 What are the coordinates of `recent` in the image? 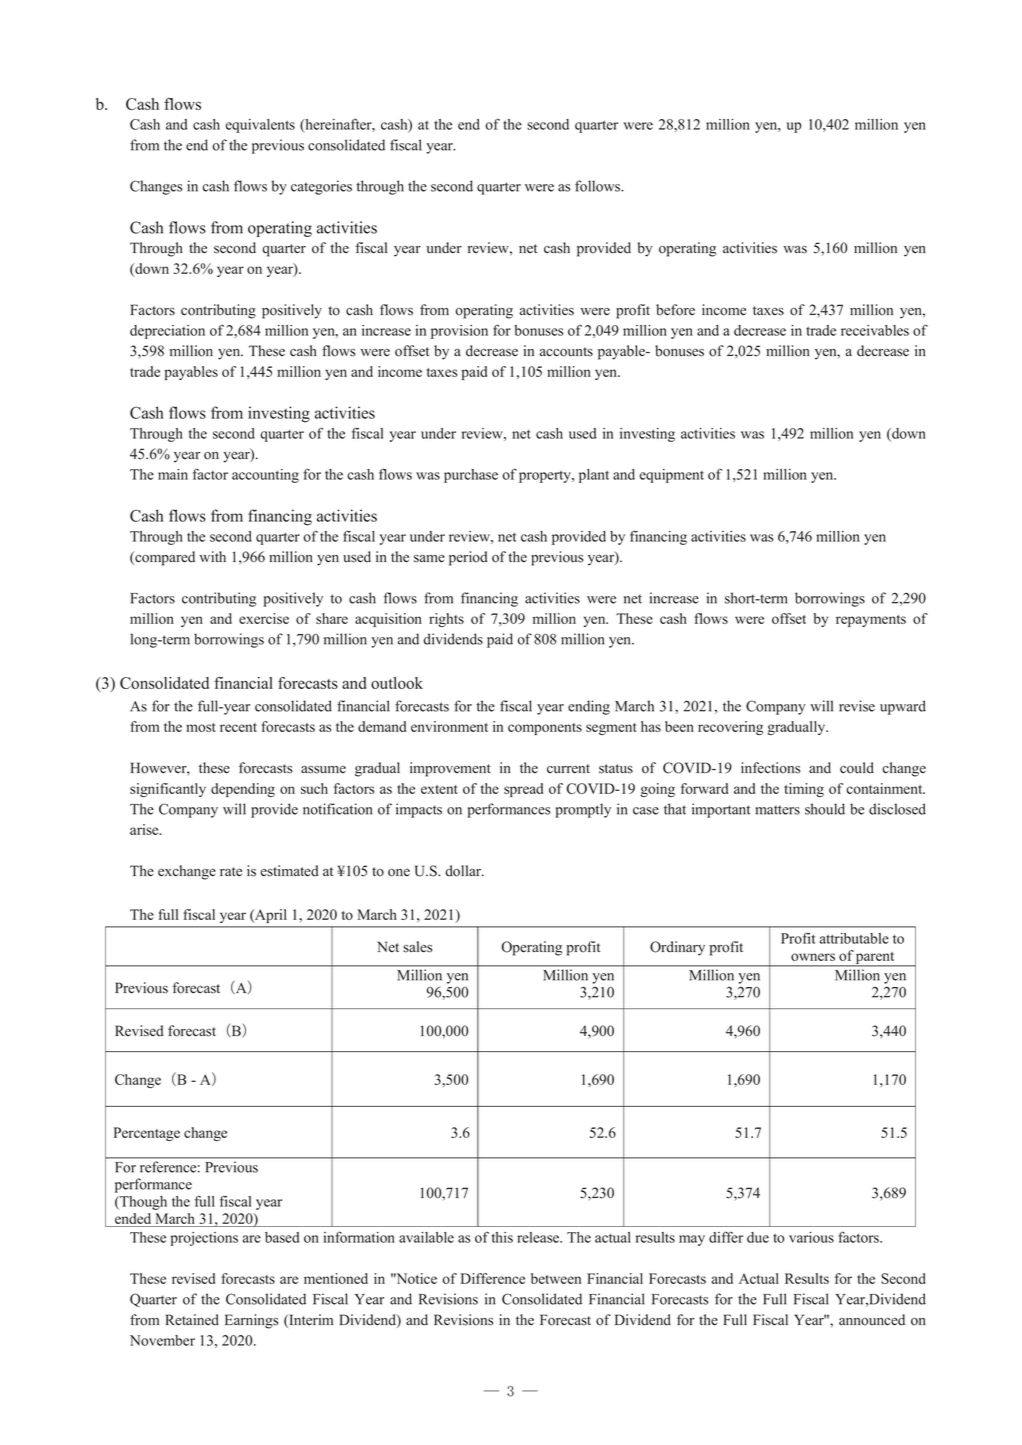 It's located at (238, 727).
